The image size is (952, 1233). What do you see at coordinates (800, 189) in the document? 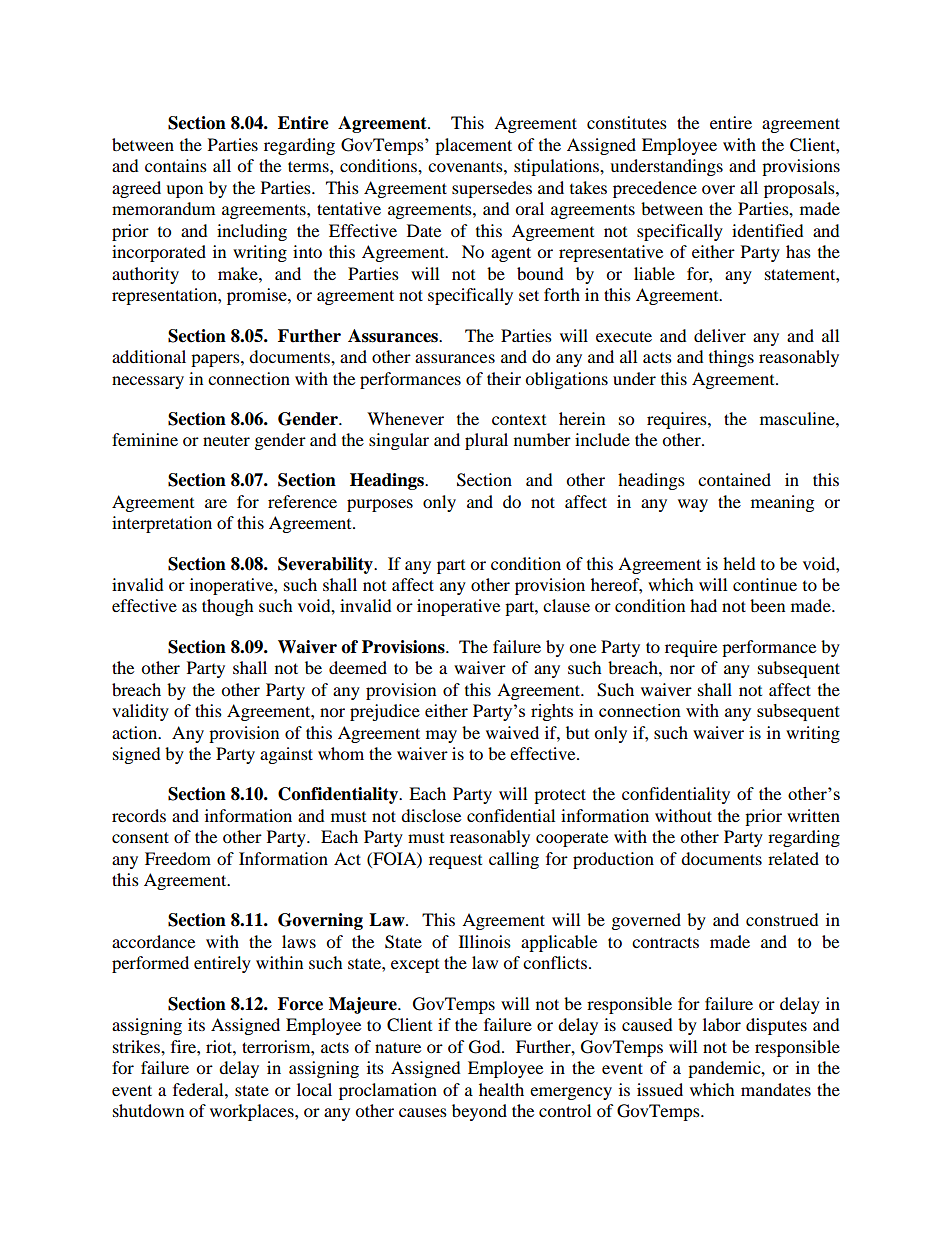
I see `proposals` at bounding box center [800, 189].
